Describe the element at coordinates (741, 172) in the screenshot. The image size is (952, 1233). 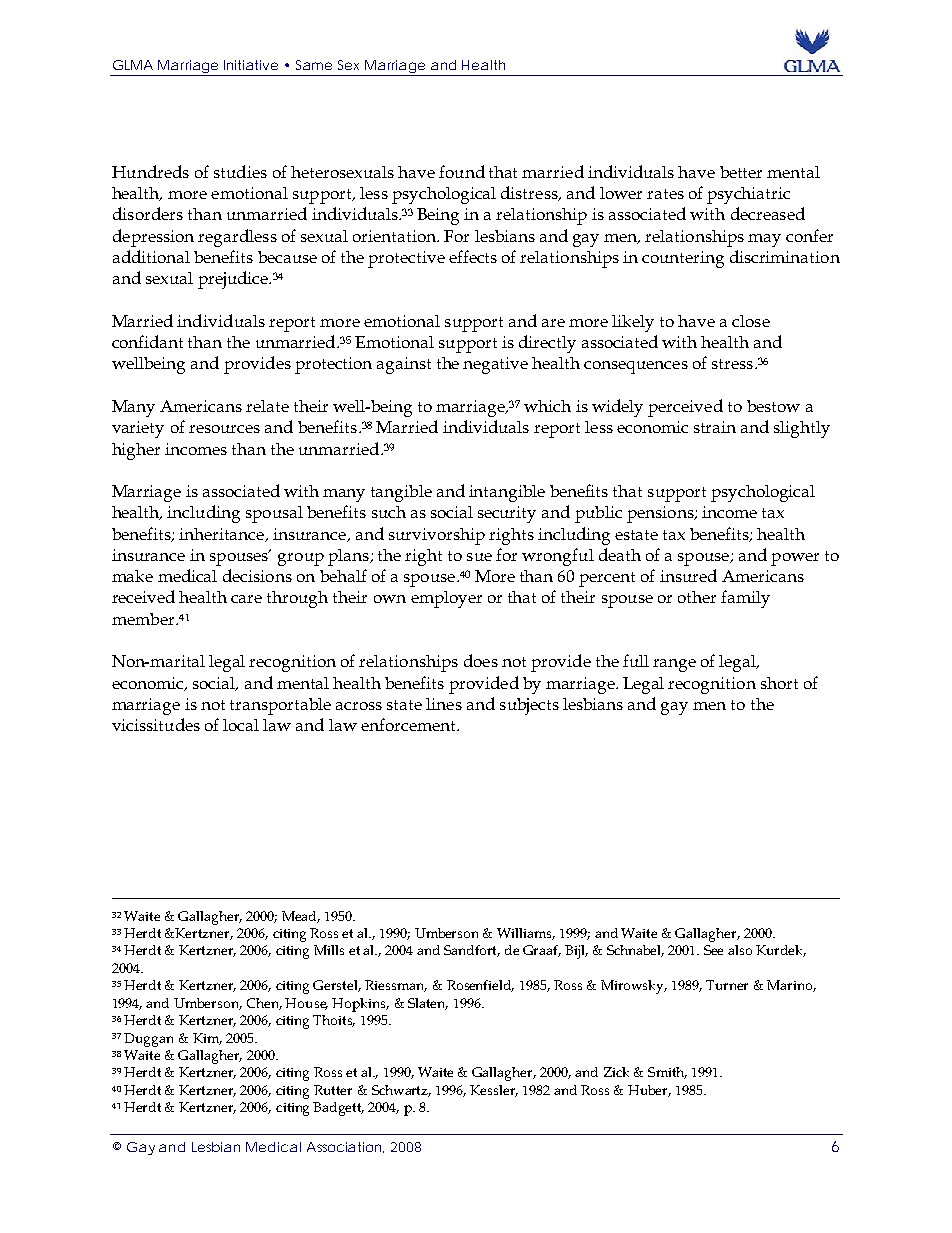
I see `better` at that location.
